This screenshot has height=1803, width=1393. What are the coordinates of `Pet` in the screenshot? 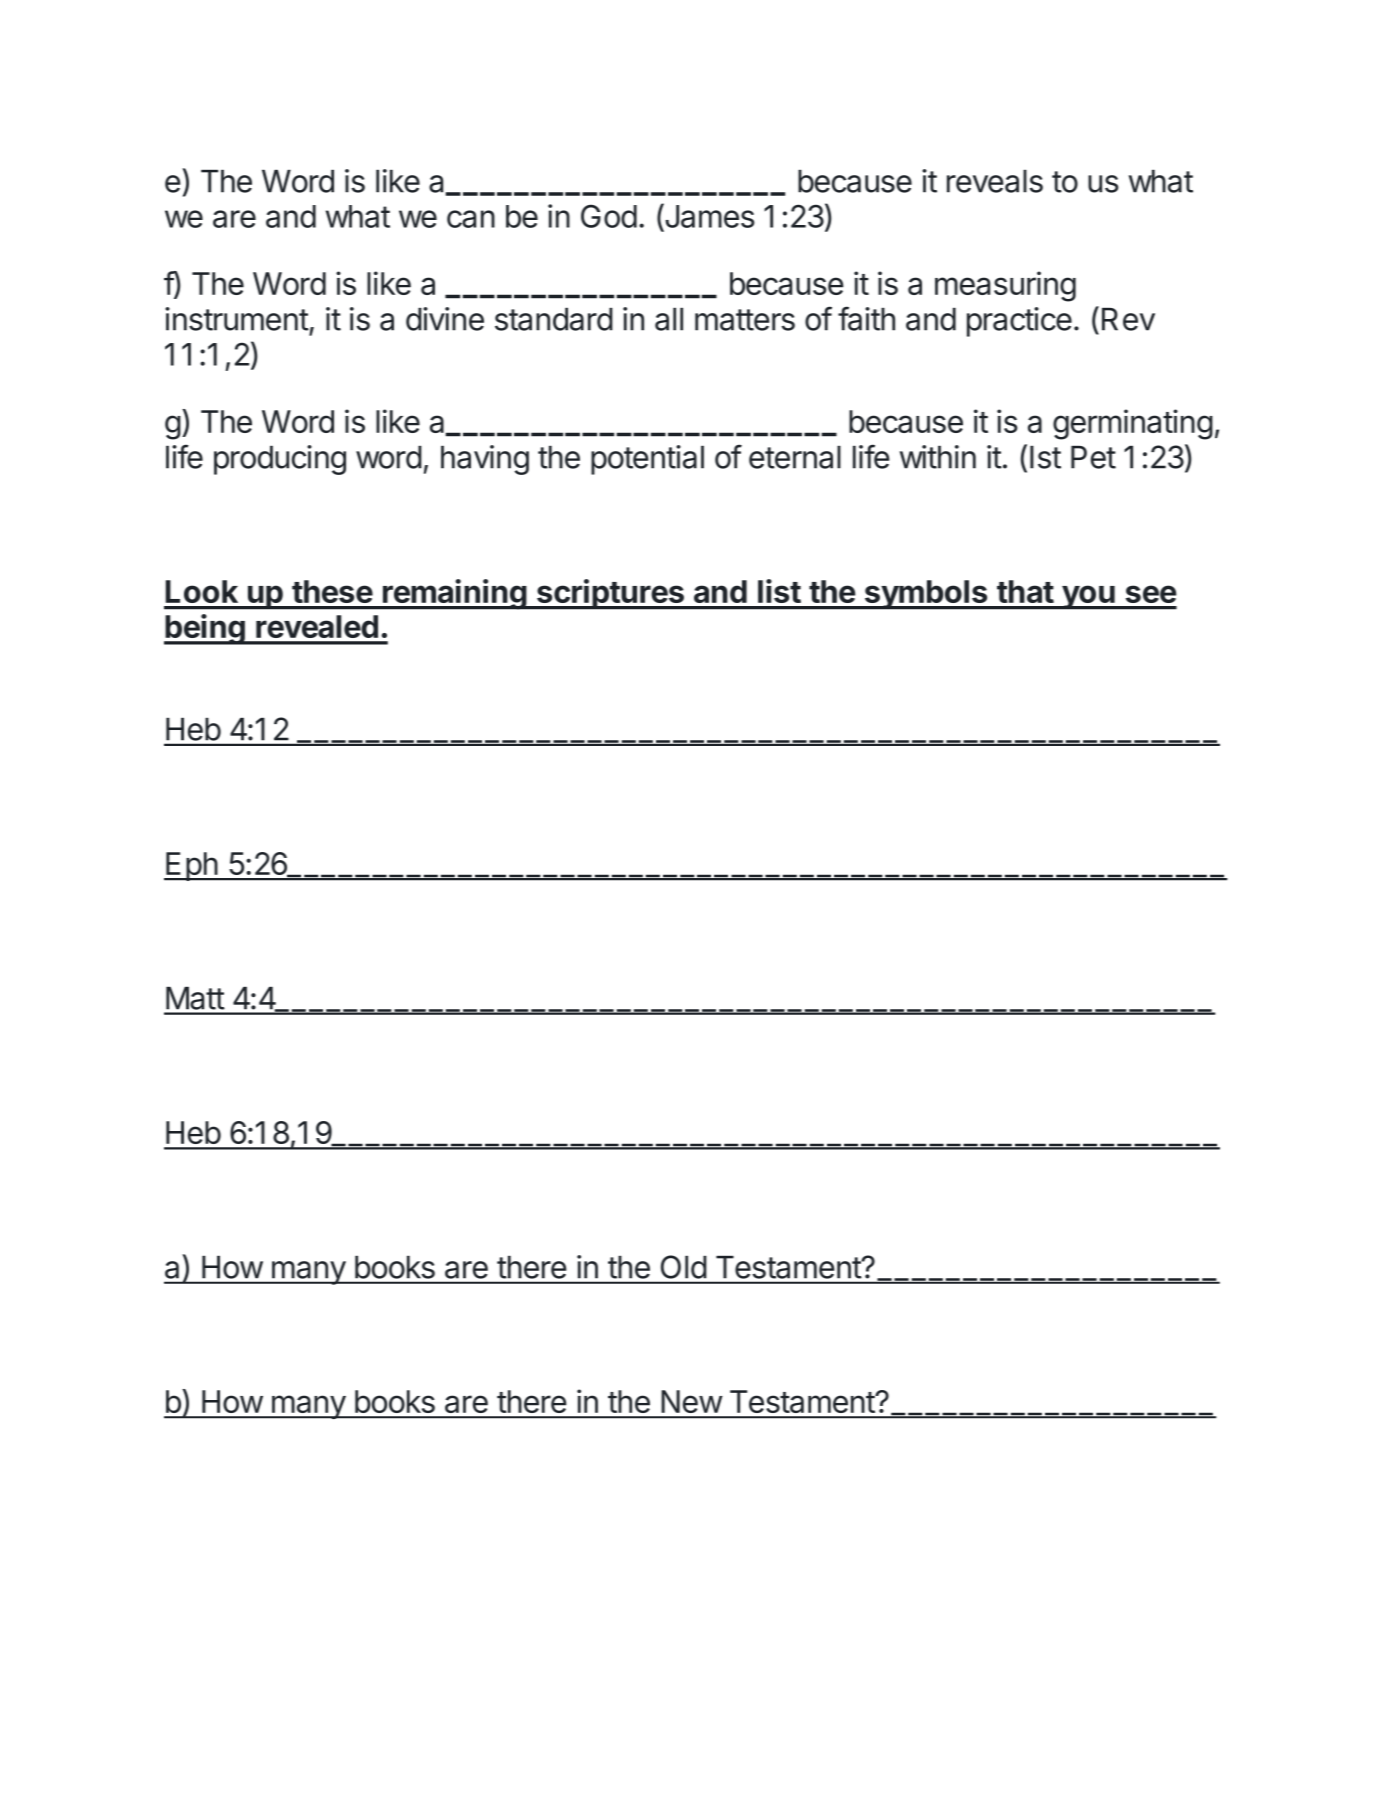 It's located at (1093, 457).
